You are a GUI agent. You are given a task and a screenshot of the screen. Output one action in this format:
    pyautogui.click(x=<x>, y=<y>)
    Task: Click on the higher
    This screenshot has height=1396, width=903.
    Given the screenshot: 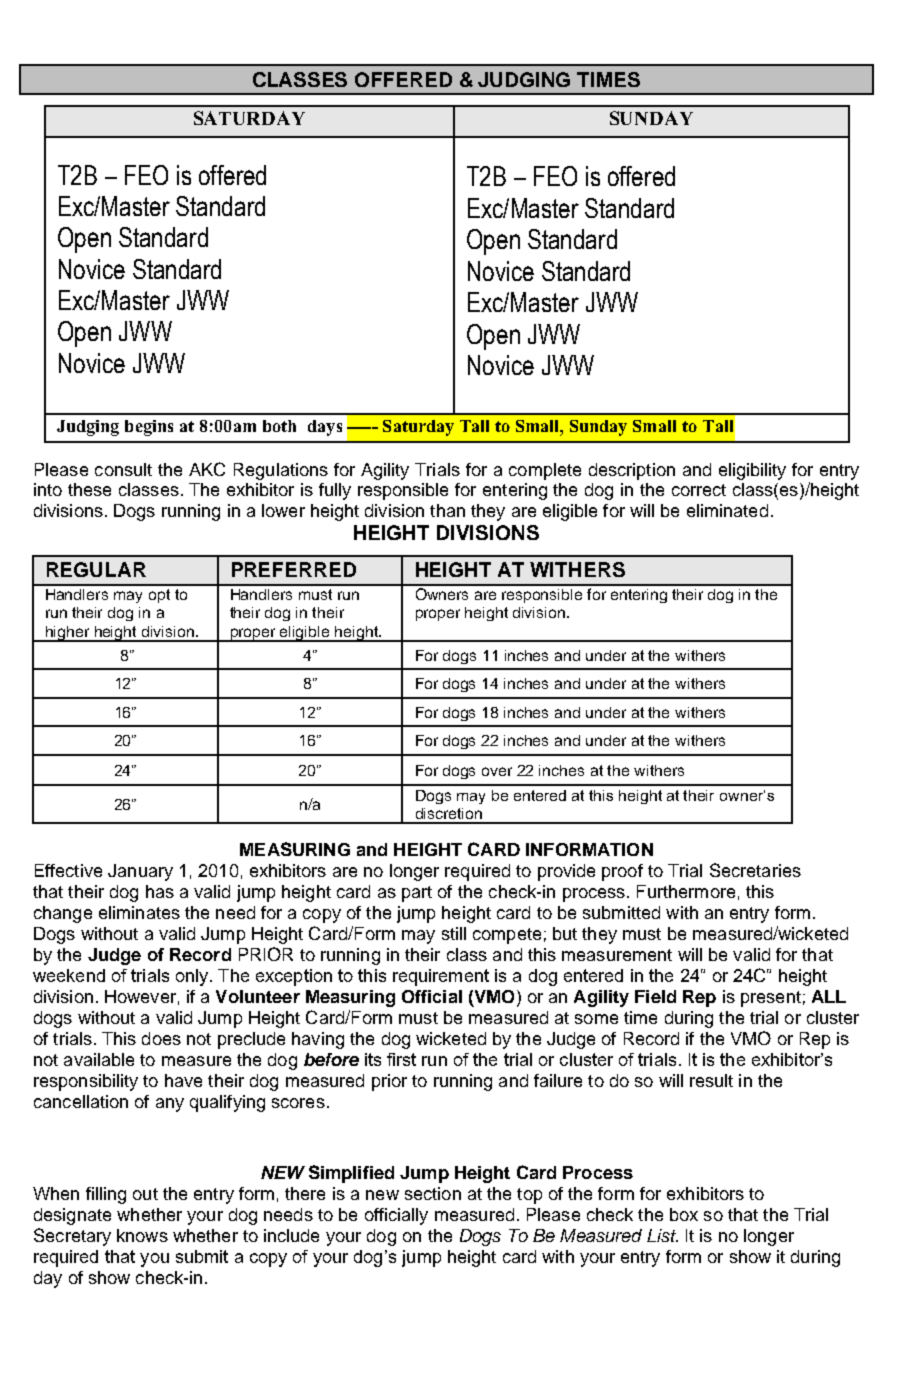 What is the action you would take?
    pyautogui.click(x=68, y=634)
